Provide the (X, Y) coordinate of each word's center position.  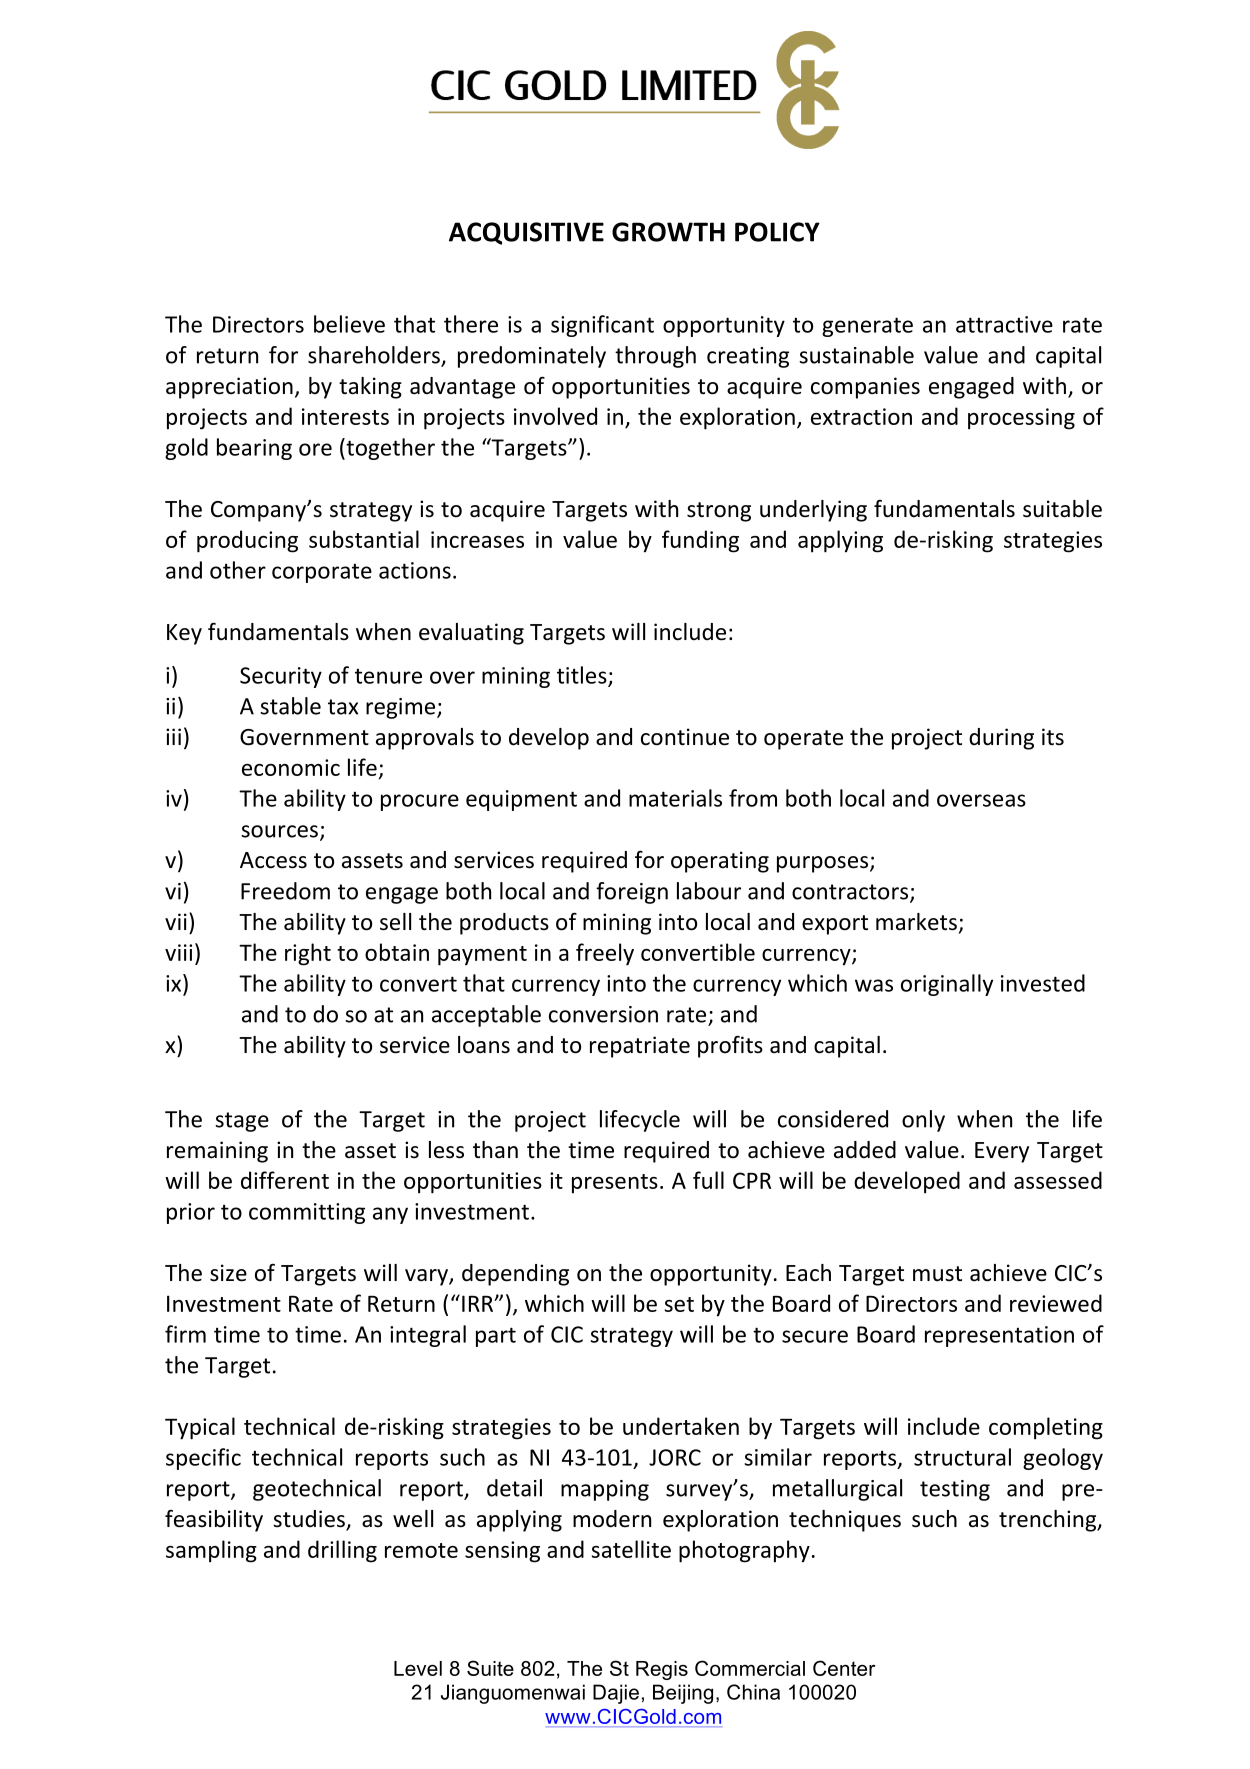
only (923, 1121)
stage (242, 1122)
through (655, 357)
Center (844, 1668)
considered (833, 1119)
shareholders (375, 356)
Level (418, 1668)
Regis (662, 1670)
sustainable (856, 355)
